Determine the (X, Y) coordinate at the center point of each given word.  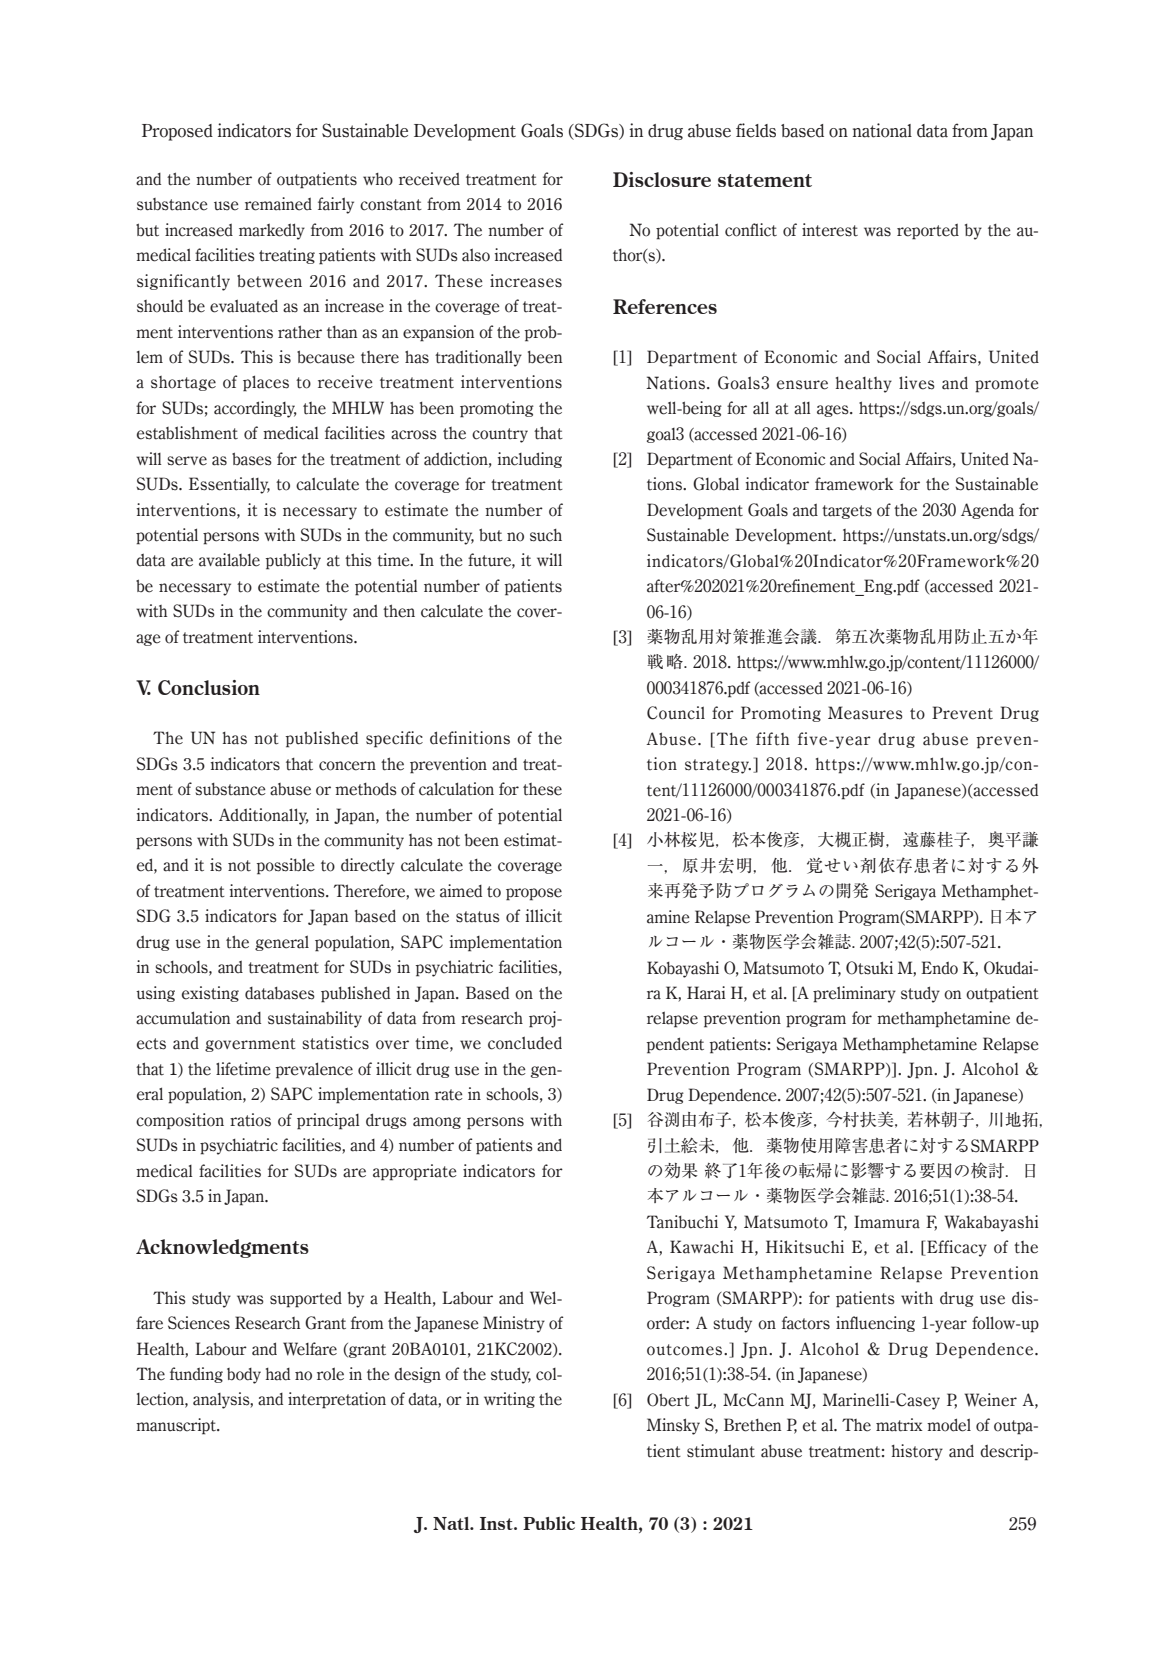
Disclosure (662, 179)
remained (278, 204)
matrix (899, 1425)
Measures (865, 713)
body (244, 1376)
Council (676, 713)
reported (928, 232)
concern (347, 766)
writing (509, 1400)
